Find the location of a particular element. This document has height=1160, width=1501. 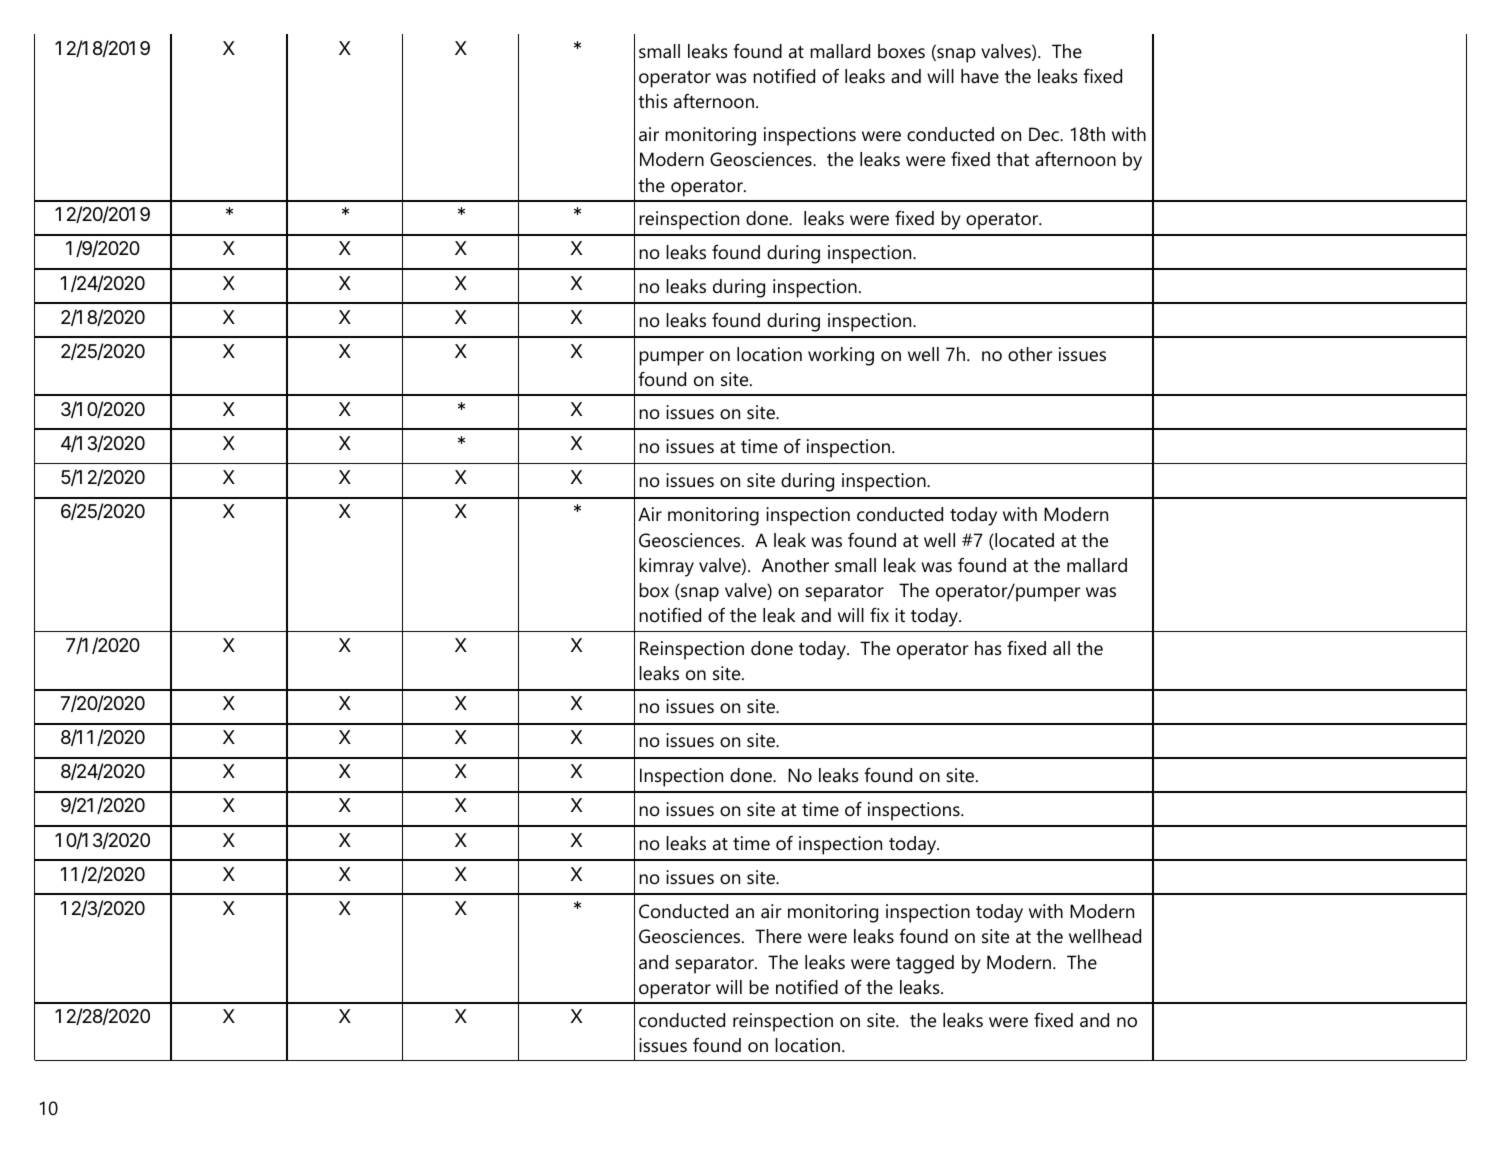

this is located at coordinates (653, 101).
